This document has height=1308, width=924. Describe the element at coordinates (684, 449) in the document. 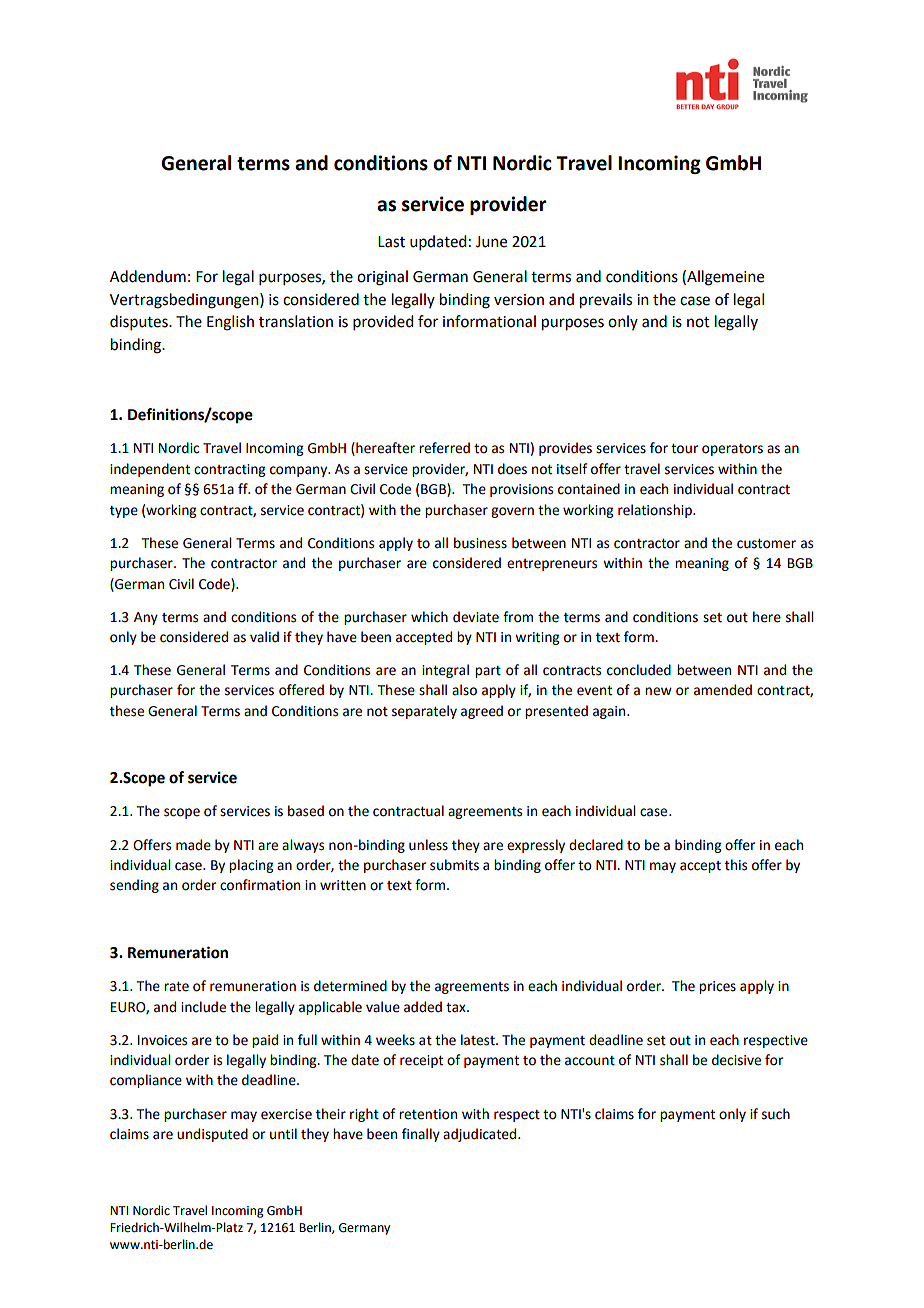

I see `tour` at that location.
